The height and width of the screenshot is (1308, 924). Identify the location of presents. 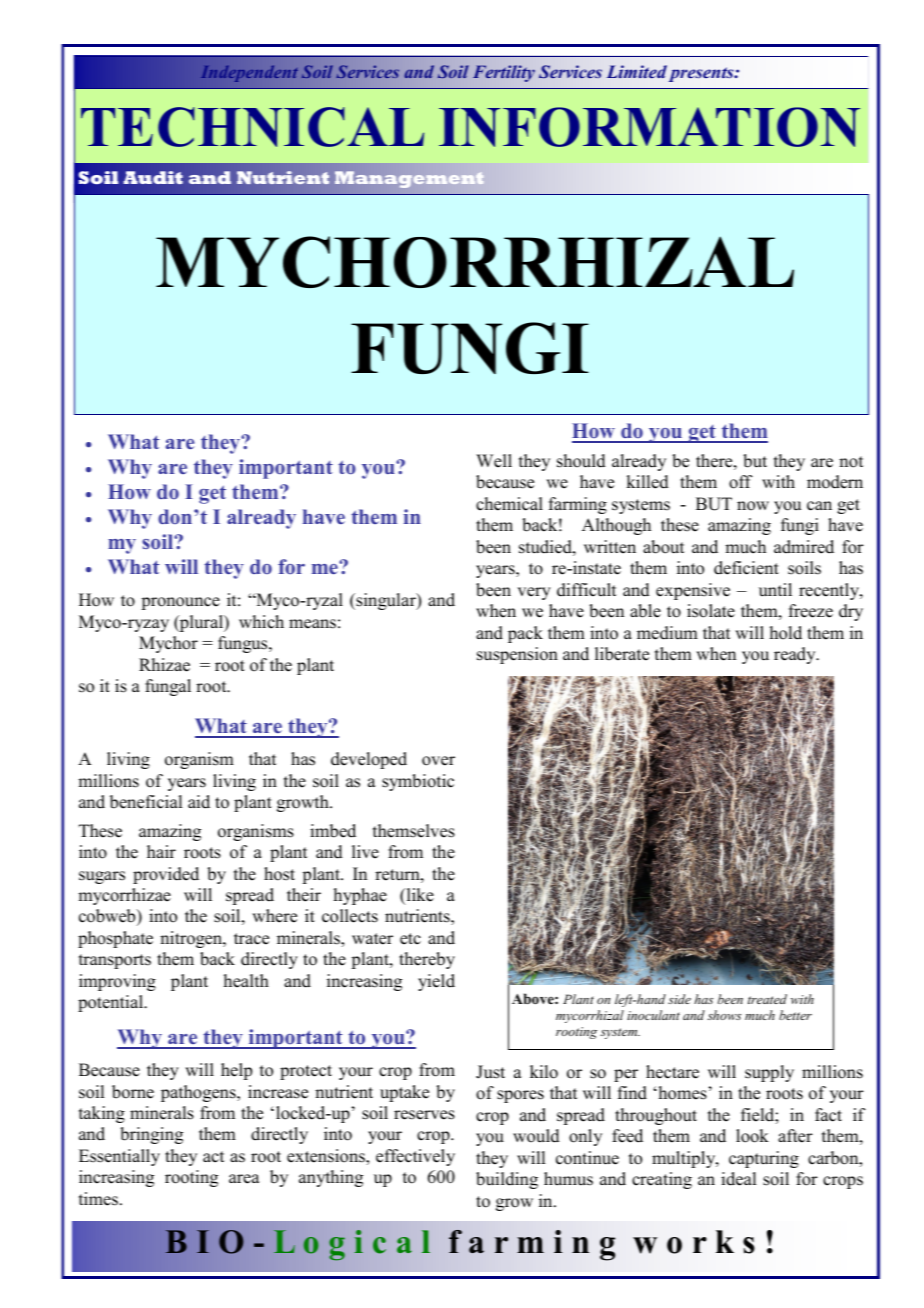
(702, 74).
